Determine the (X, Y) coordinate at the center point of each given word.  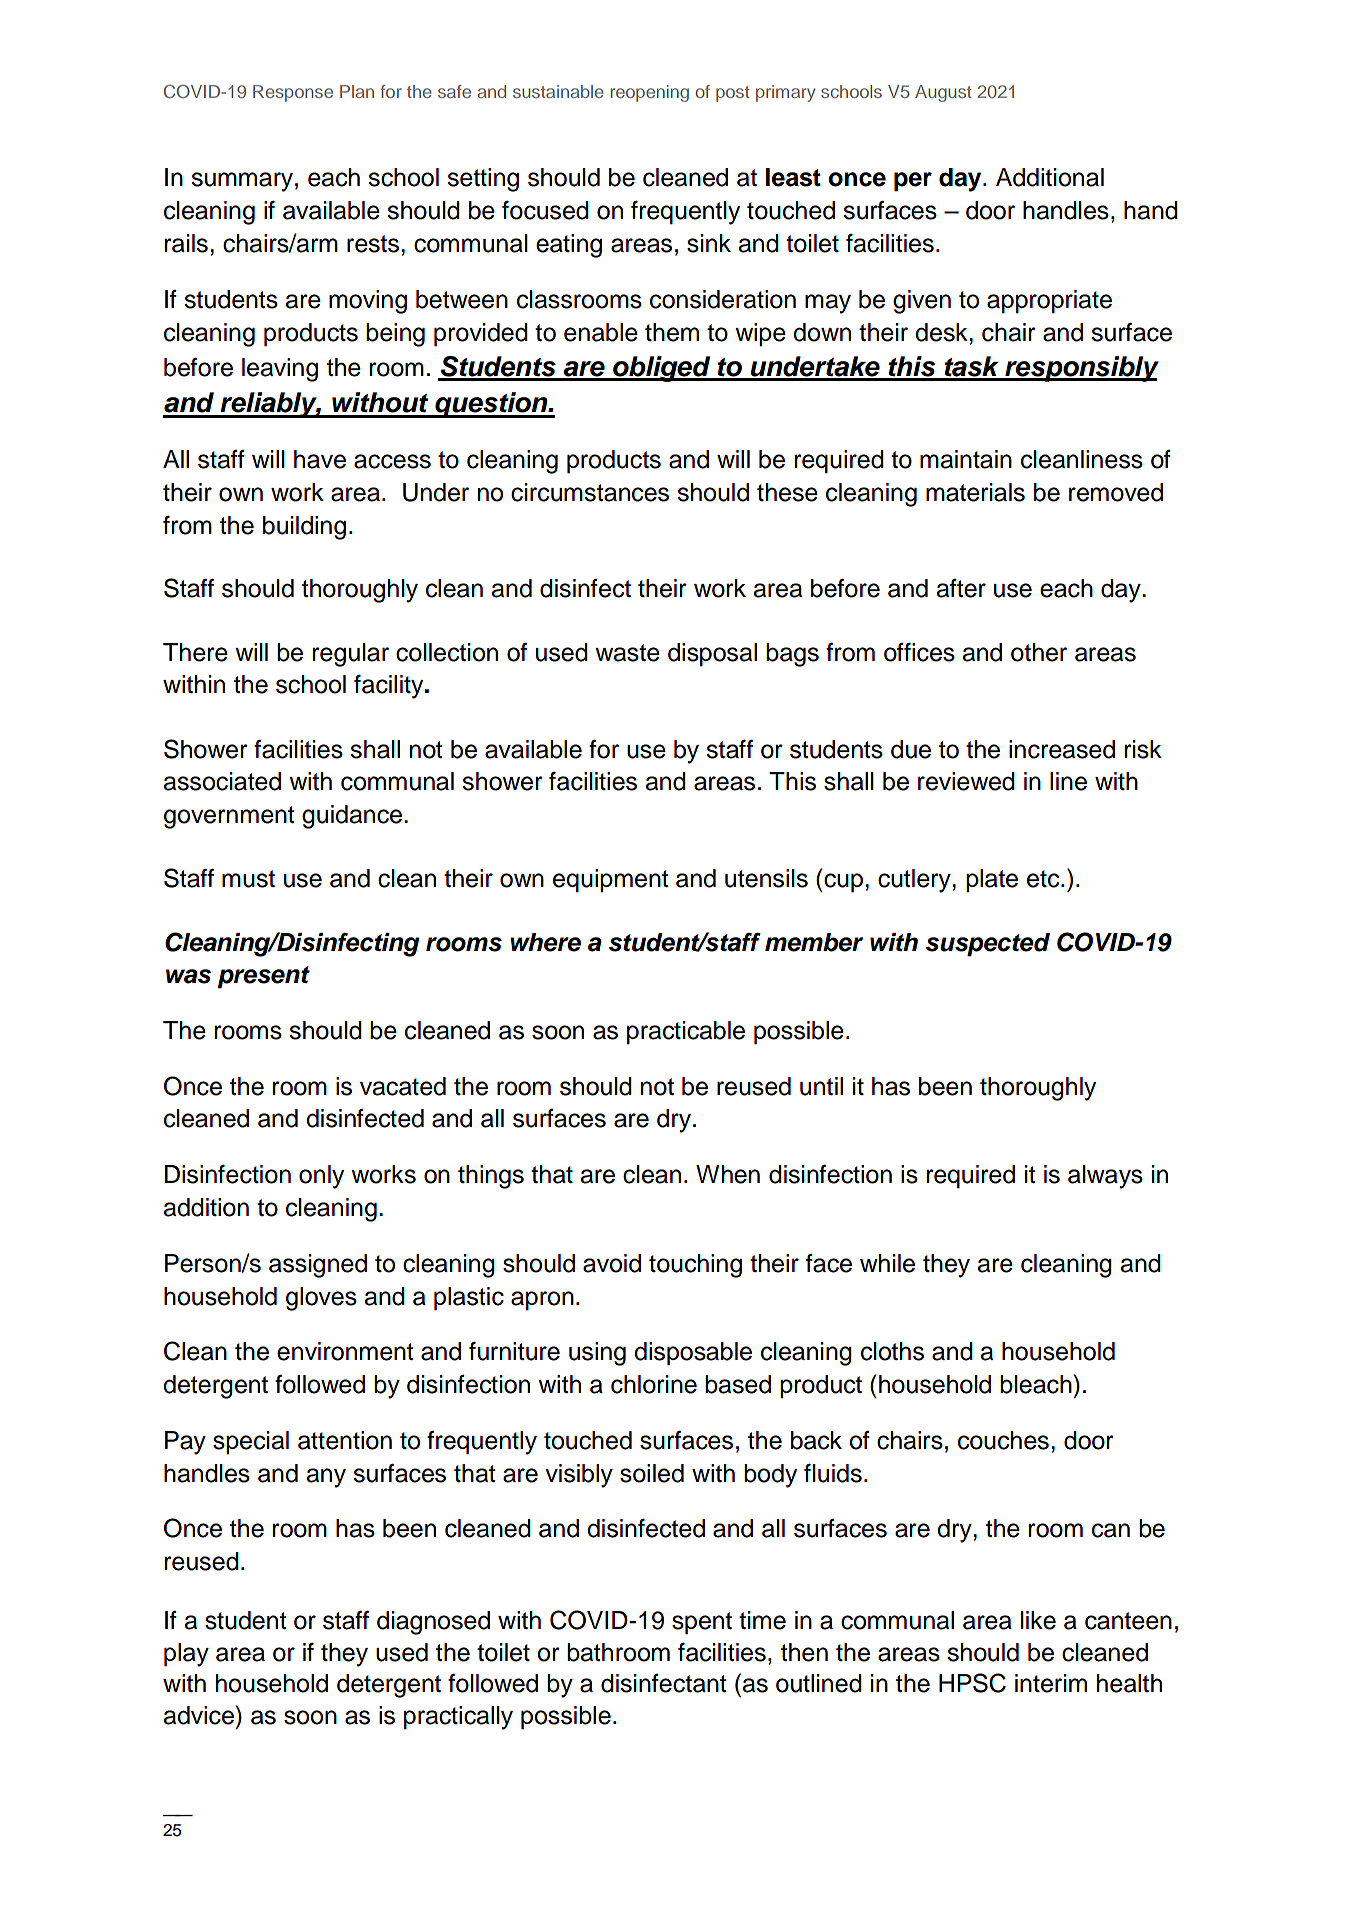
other (1039, 652)
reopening (650, 93)
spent (702, 1623)
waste (627, 653)
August (943, 93)
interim (1051, 1683)
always (1105, 1177)
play (186, 1655)
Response (293, 93)
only (321, 1177)
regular (350, 655)
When (728, 1174)
